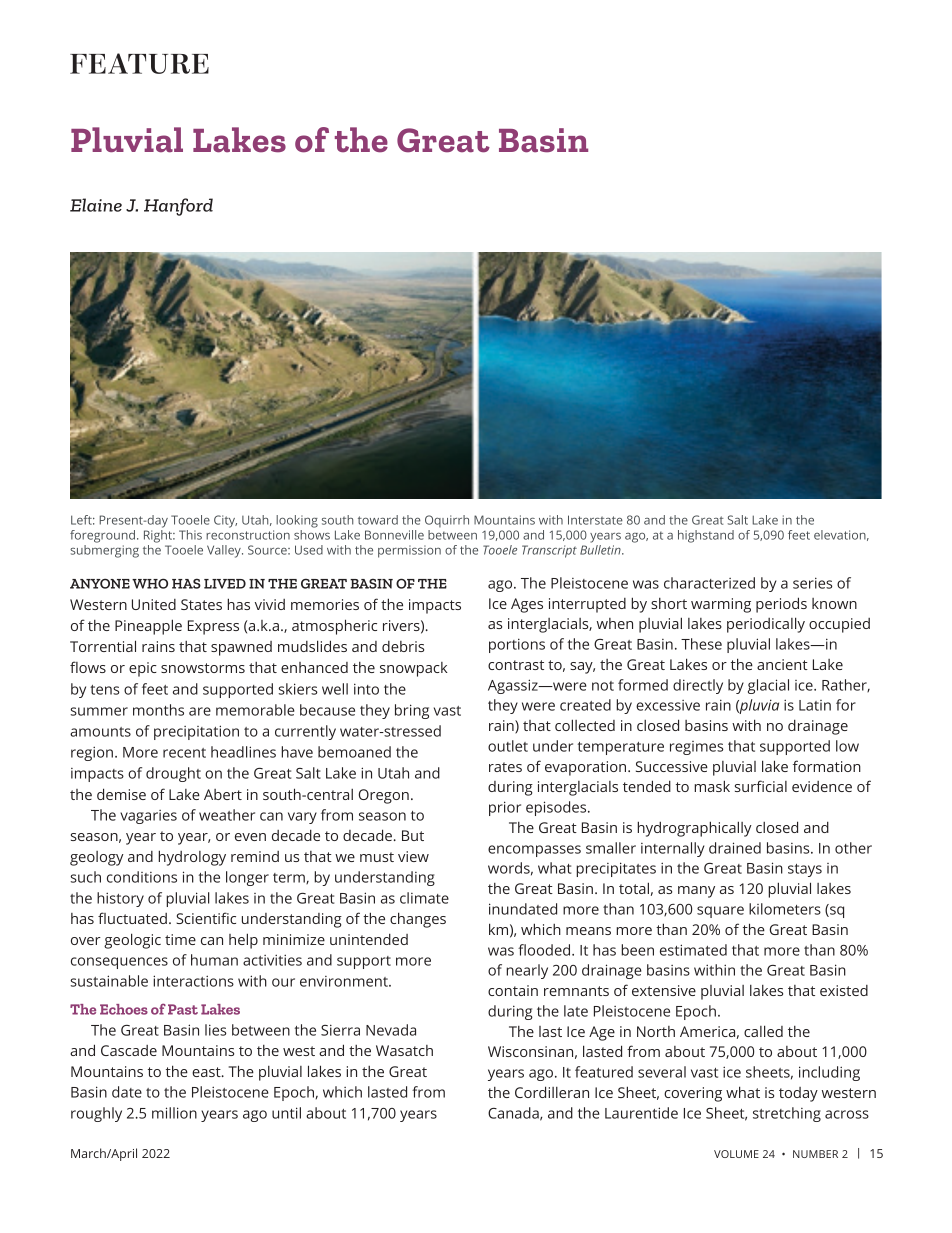  What do you see at coordinates (142, 877) in the screenshot?
I see `conditions` at bounding box center [142, 877].
